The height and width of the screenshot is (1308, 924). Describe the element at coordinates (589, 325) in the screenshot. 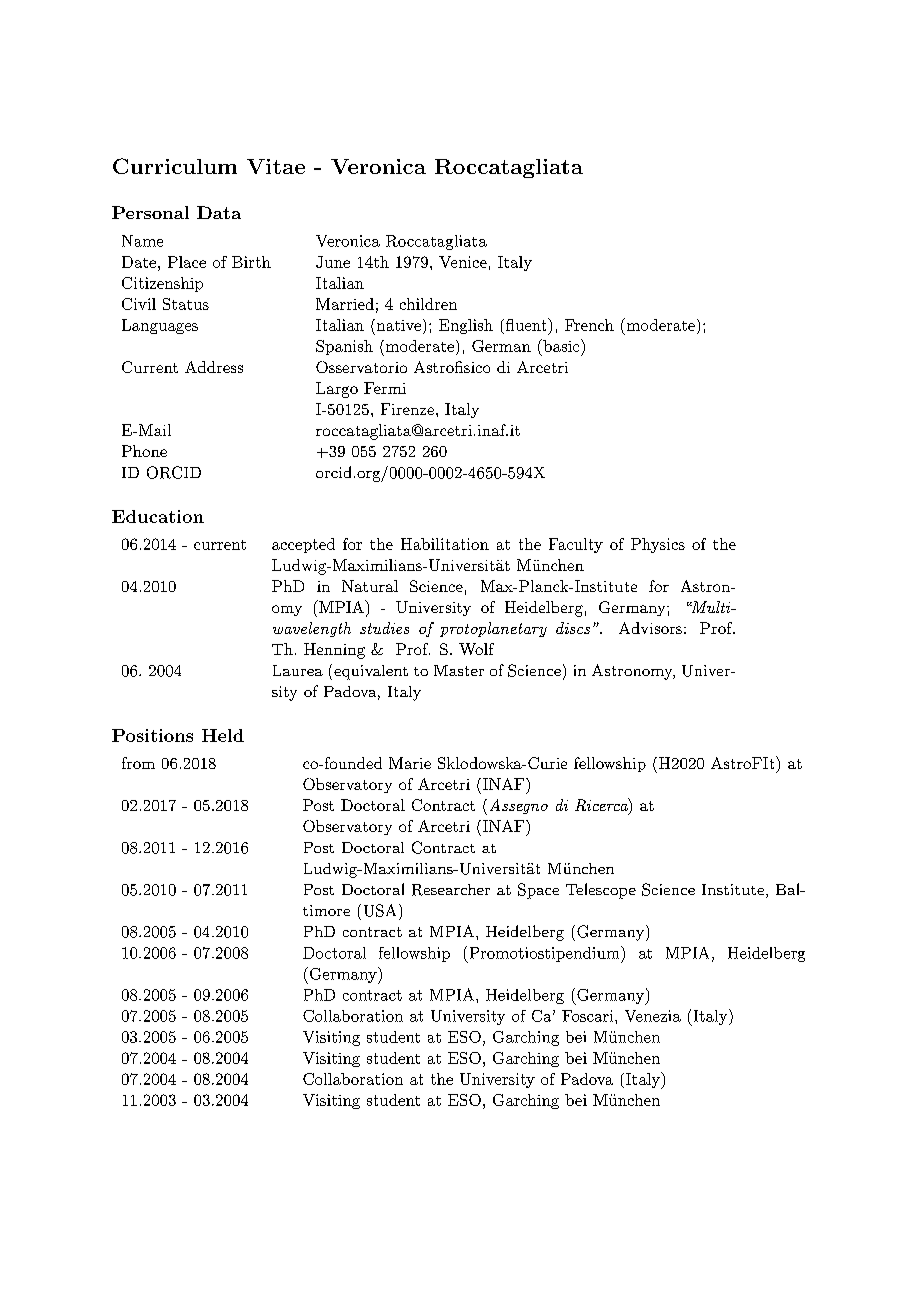

I see `French` at that location.
